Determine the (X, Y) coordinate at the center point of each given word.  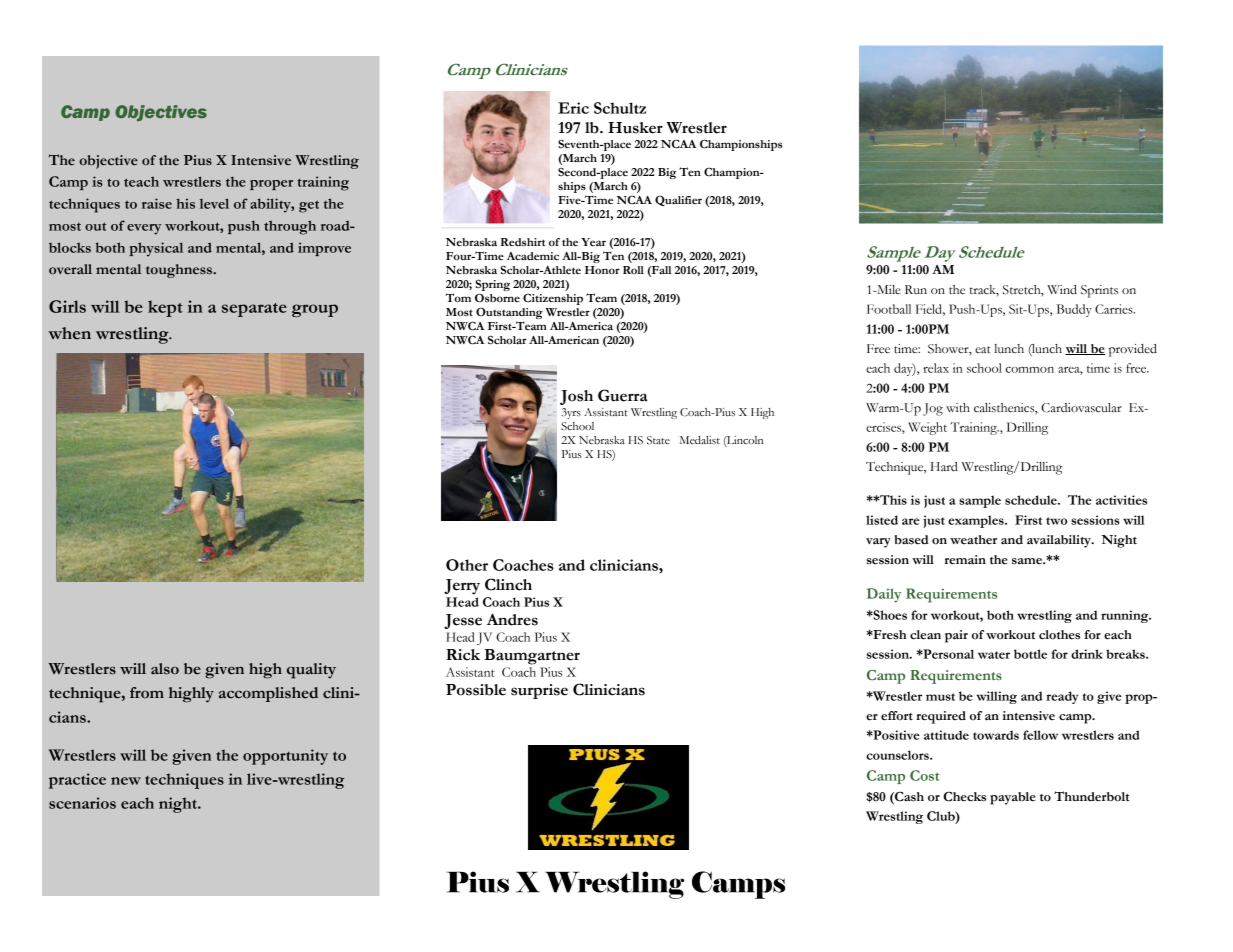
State (658, 440)
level (214, 203)
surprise (539, 691)
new (126, 781)
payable (1013, 798)
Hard (944, 467)
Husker (635, 128)
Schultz (620, 108)
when (69, 333)
